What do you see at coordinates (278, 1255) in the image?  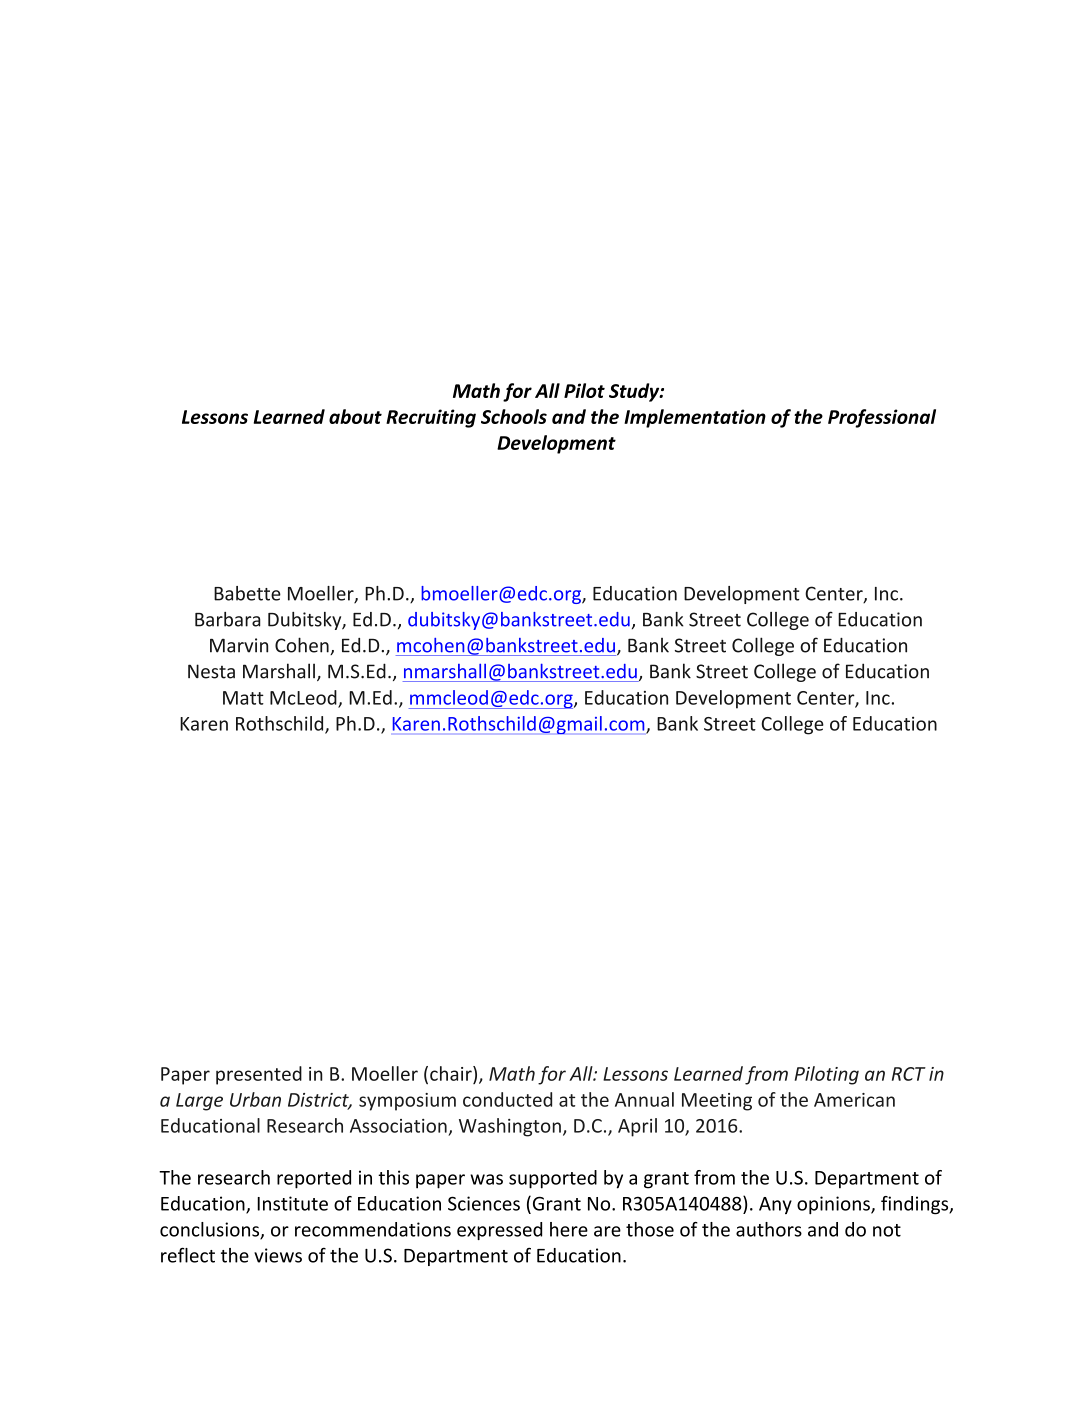 I see `views` at bounding box center [278, 1255].
